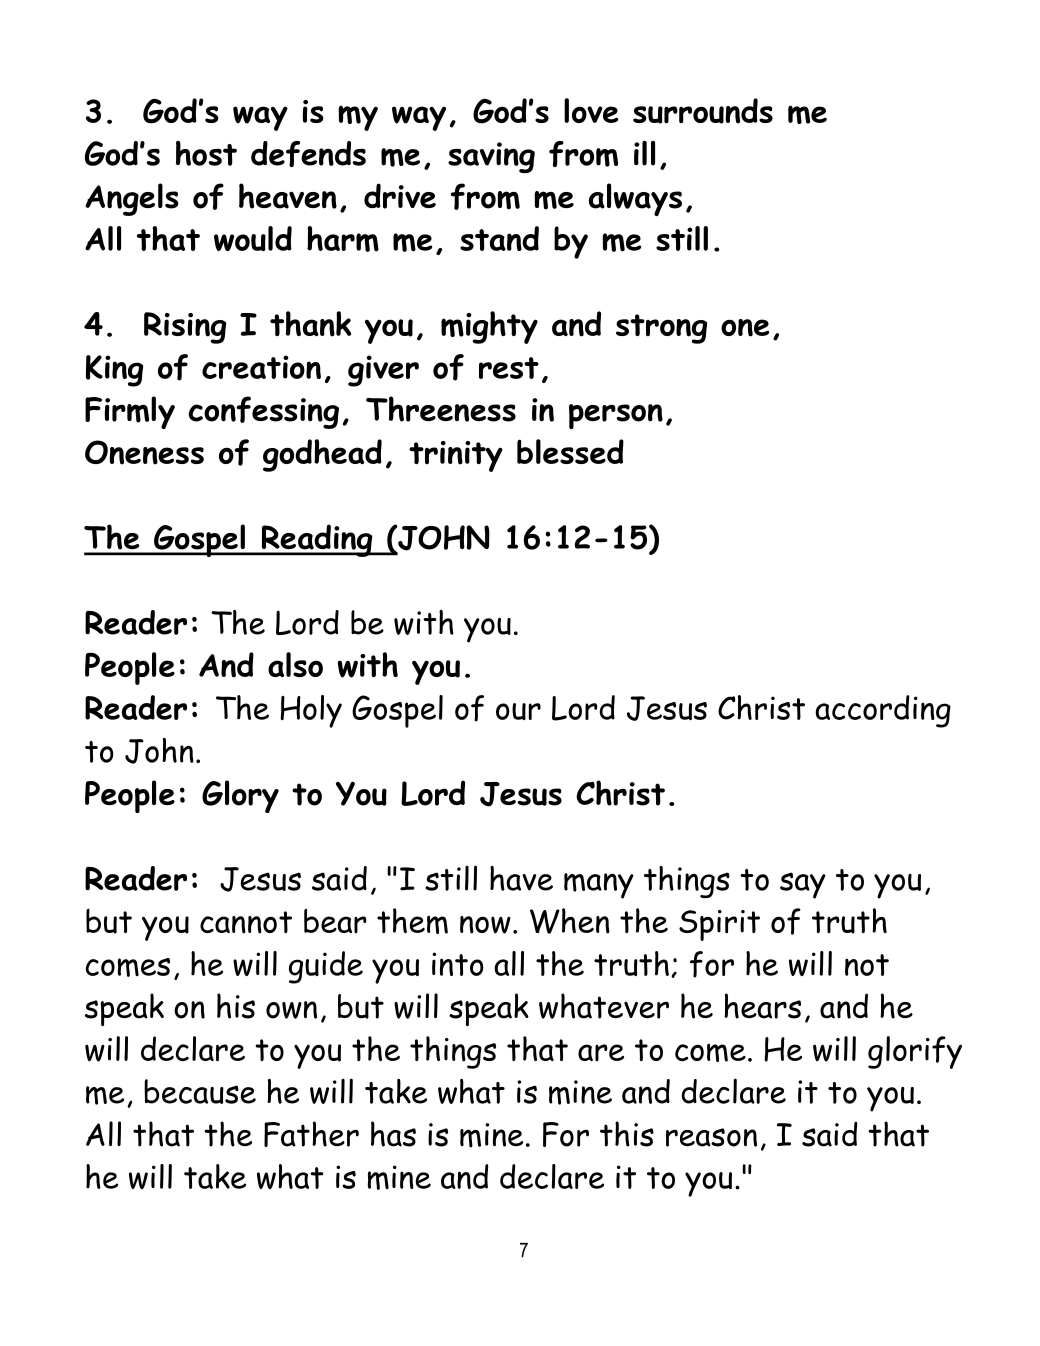 This document has height=1346, width=1040. I want to click on saving, so click(491, 157).
